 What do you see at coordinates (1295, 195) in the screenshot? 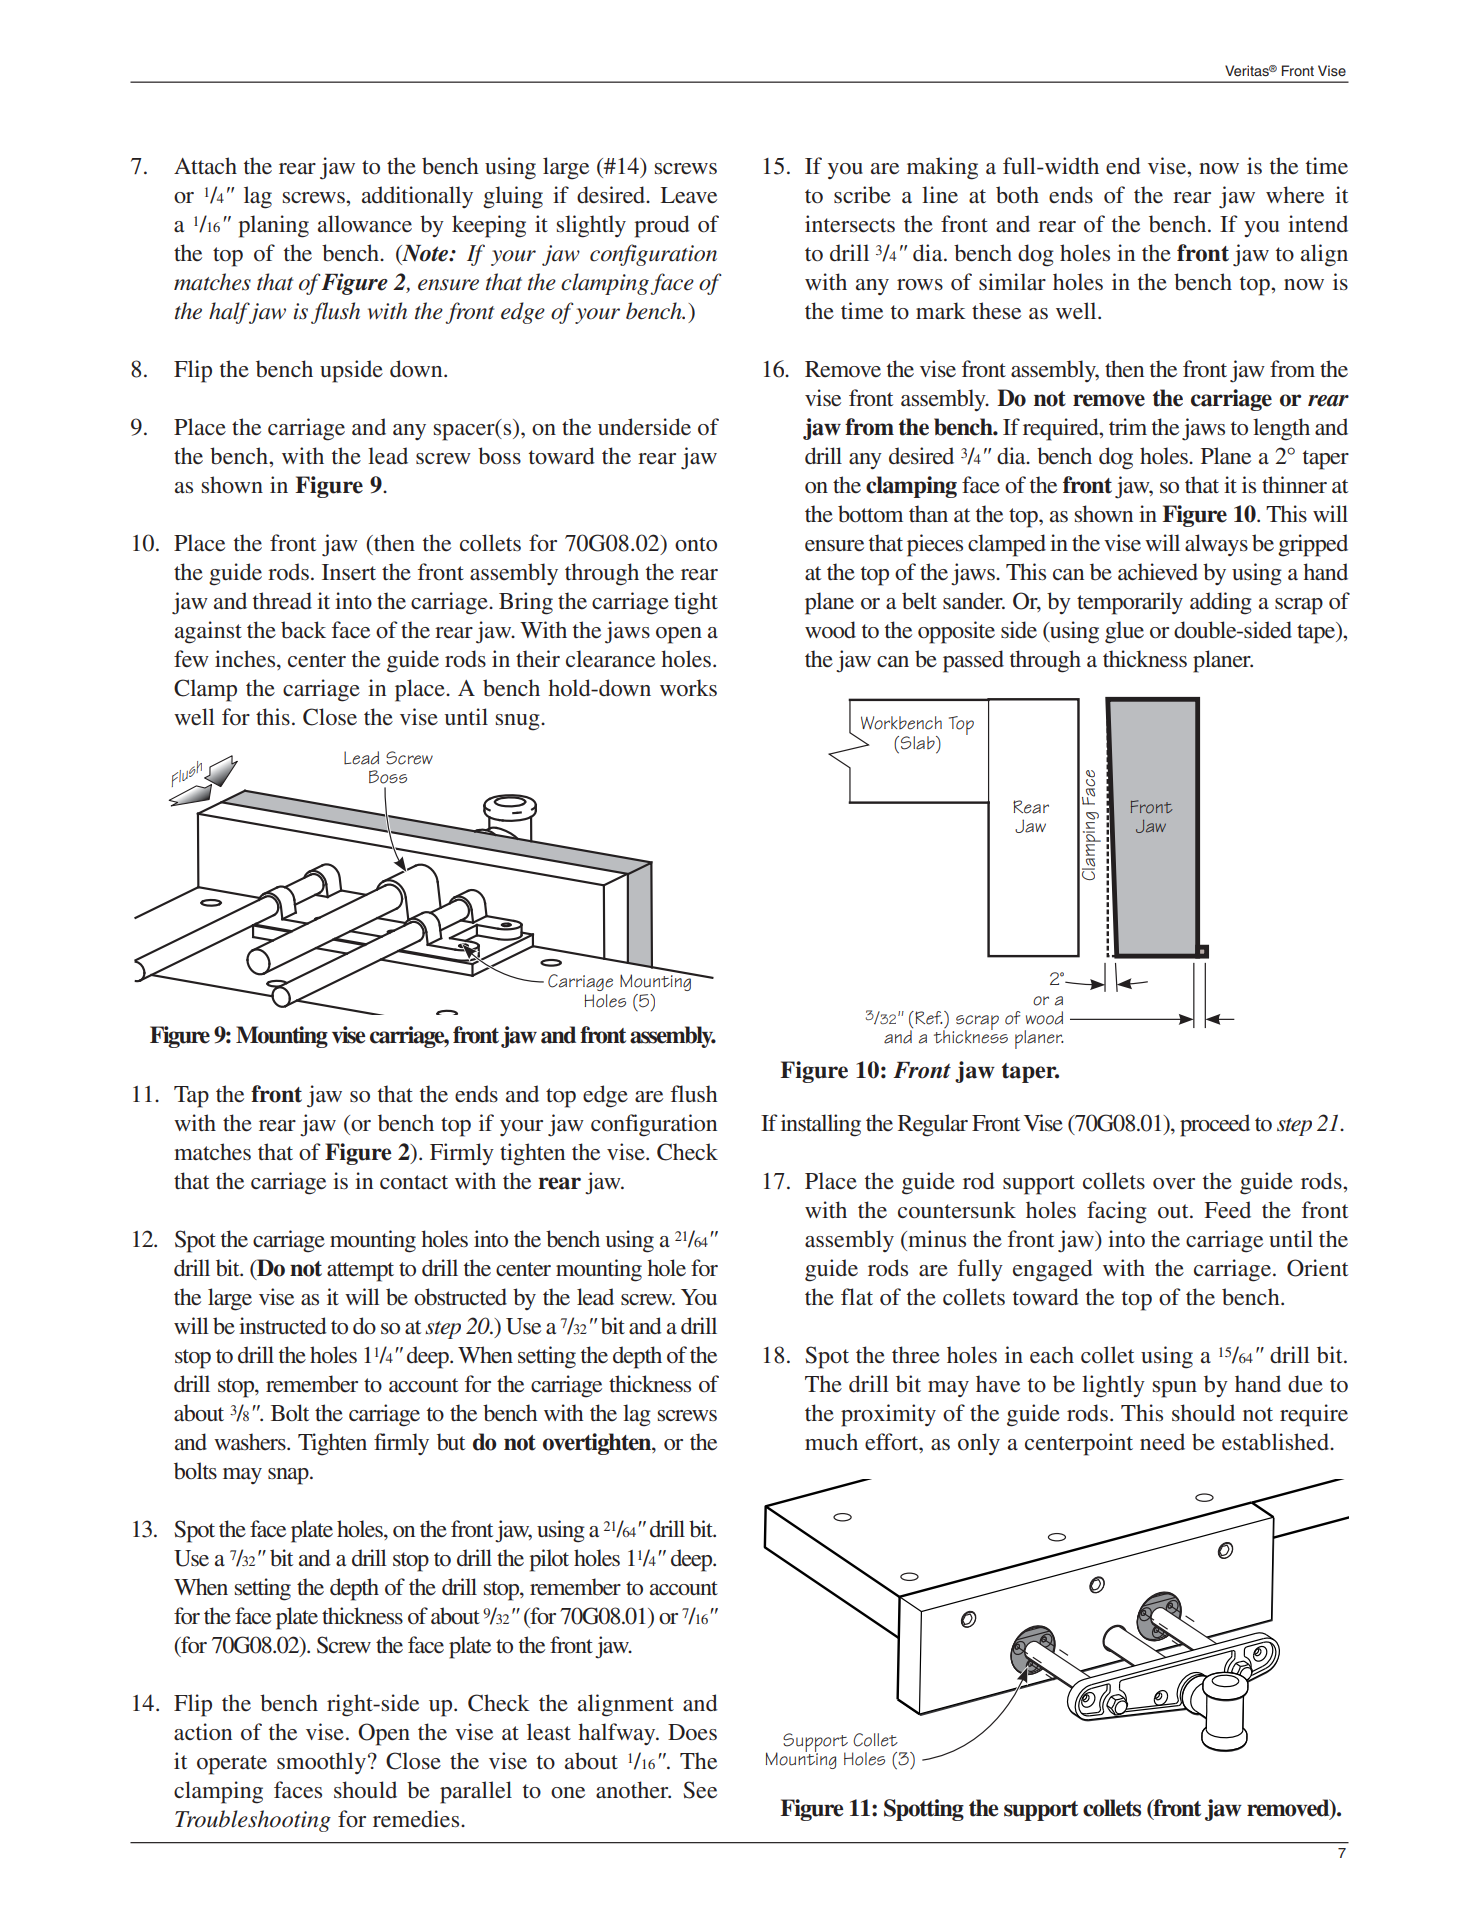
I see `where` at bounding box center [1295, 195].
